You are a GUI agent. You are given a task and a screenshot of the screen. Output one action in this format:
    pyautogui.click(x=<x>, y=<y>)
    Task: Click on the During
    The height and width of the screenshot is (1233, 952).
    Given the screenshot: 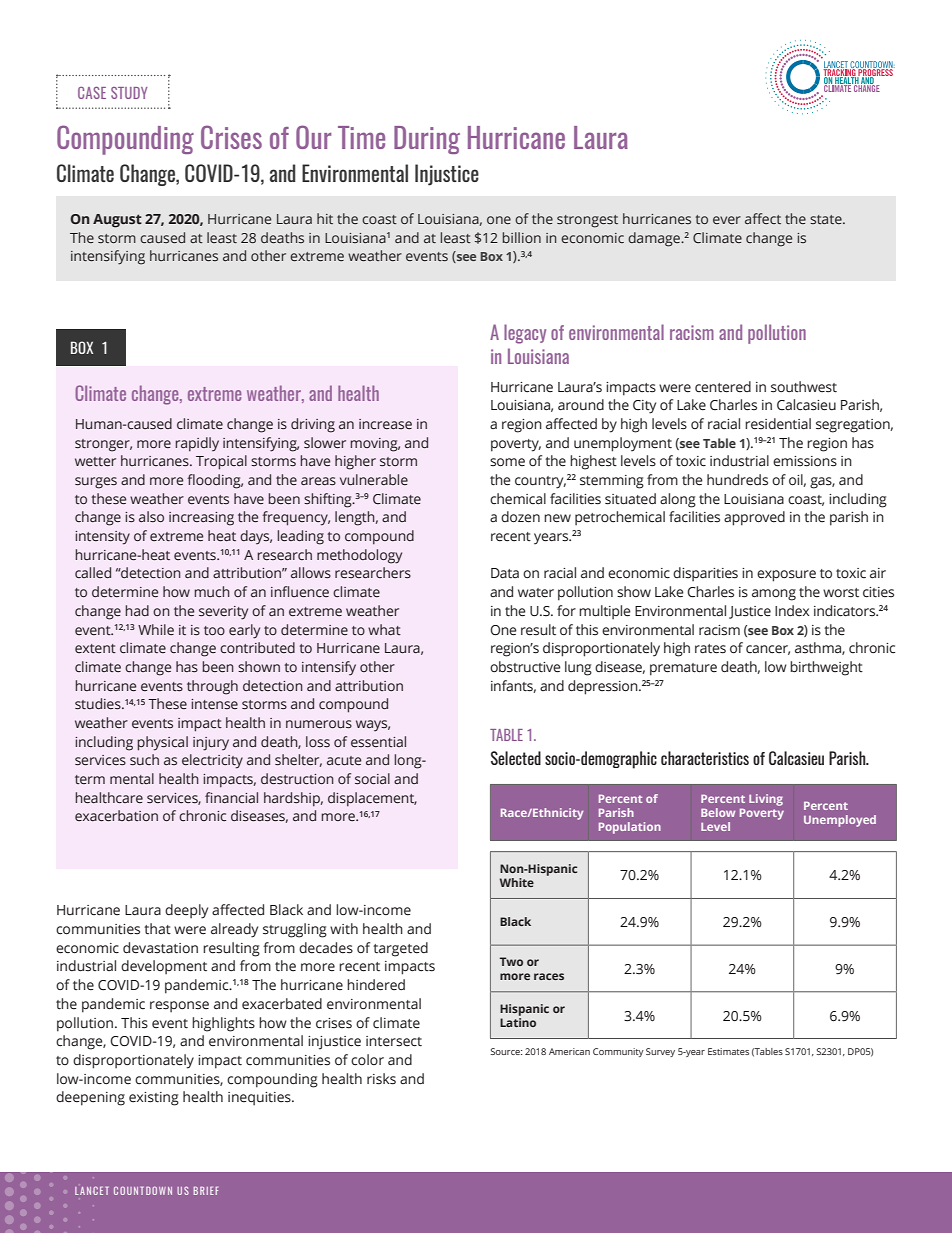 What is the action you would take?
    pyautogui.click(x=427, y=140)
